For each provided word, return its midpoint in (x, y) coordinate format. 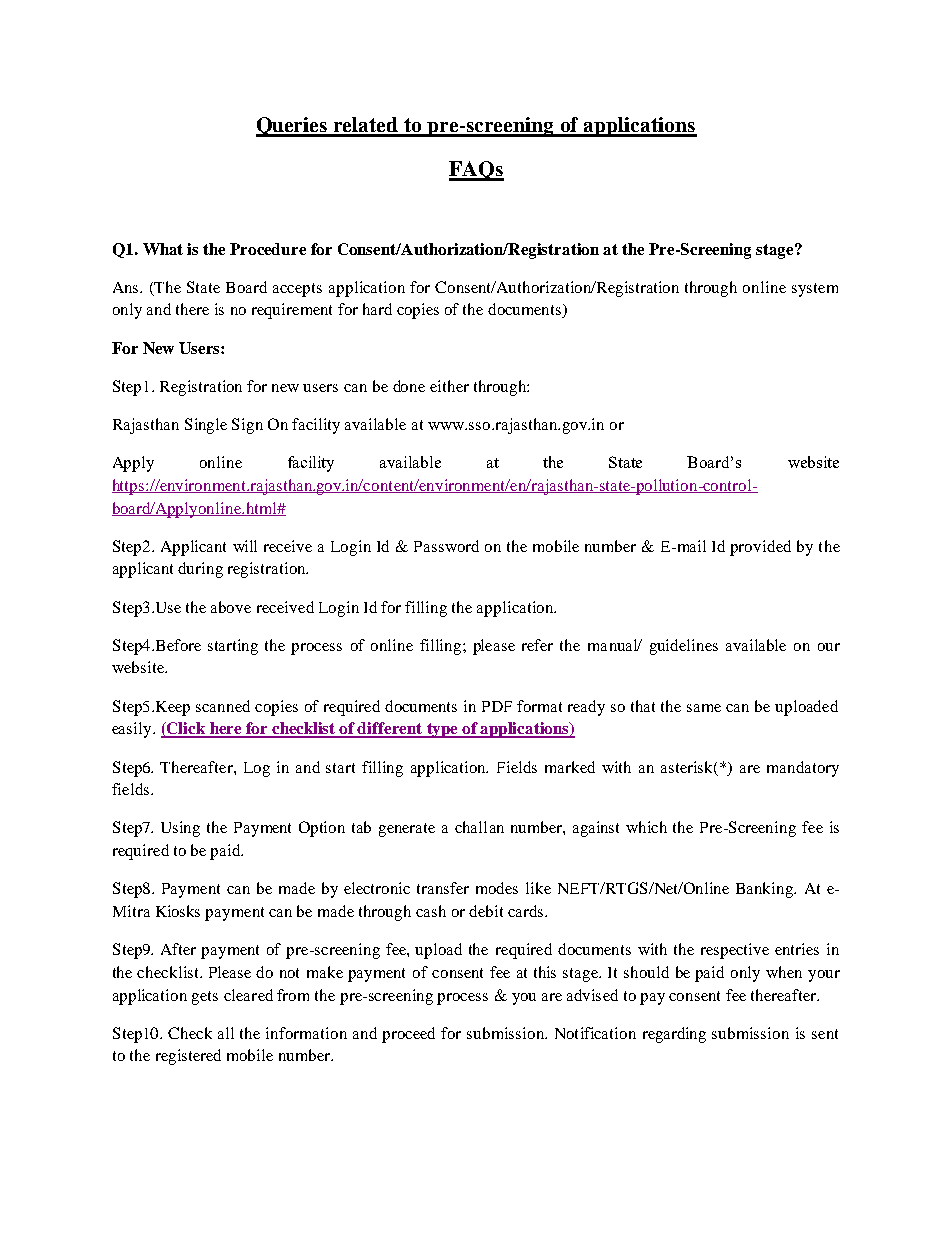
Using (180, 829)
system (815, 290)
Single (206, 426)
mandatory (803, 769)
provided (760, 548)
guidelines (684, 647)
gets (205, 998)
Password (446, 546)
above (231, 607)
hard (377, 309)
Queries (293, 127)
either (449, 386)
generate (407, 830)
